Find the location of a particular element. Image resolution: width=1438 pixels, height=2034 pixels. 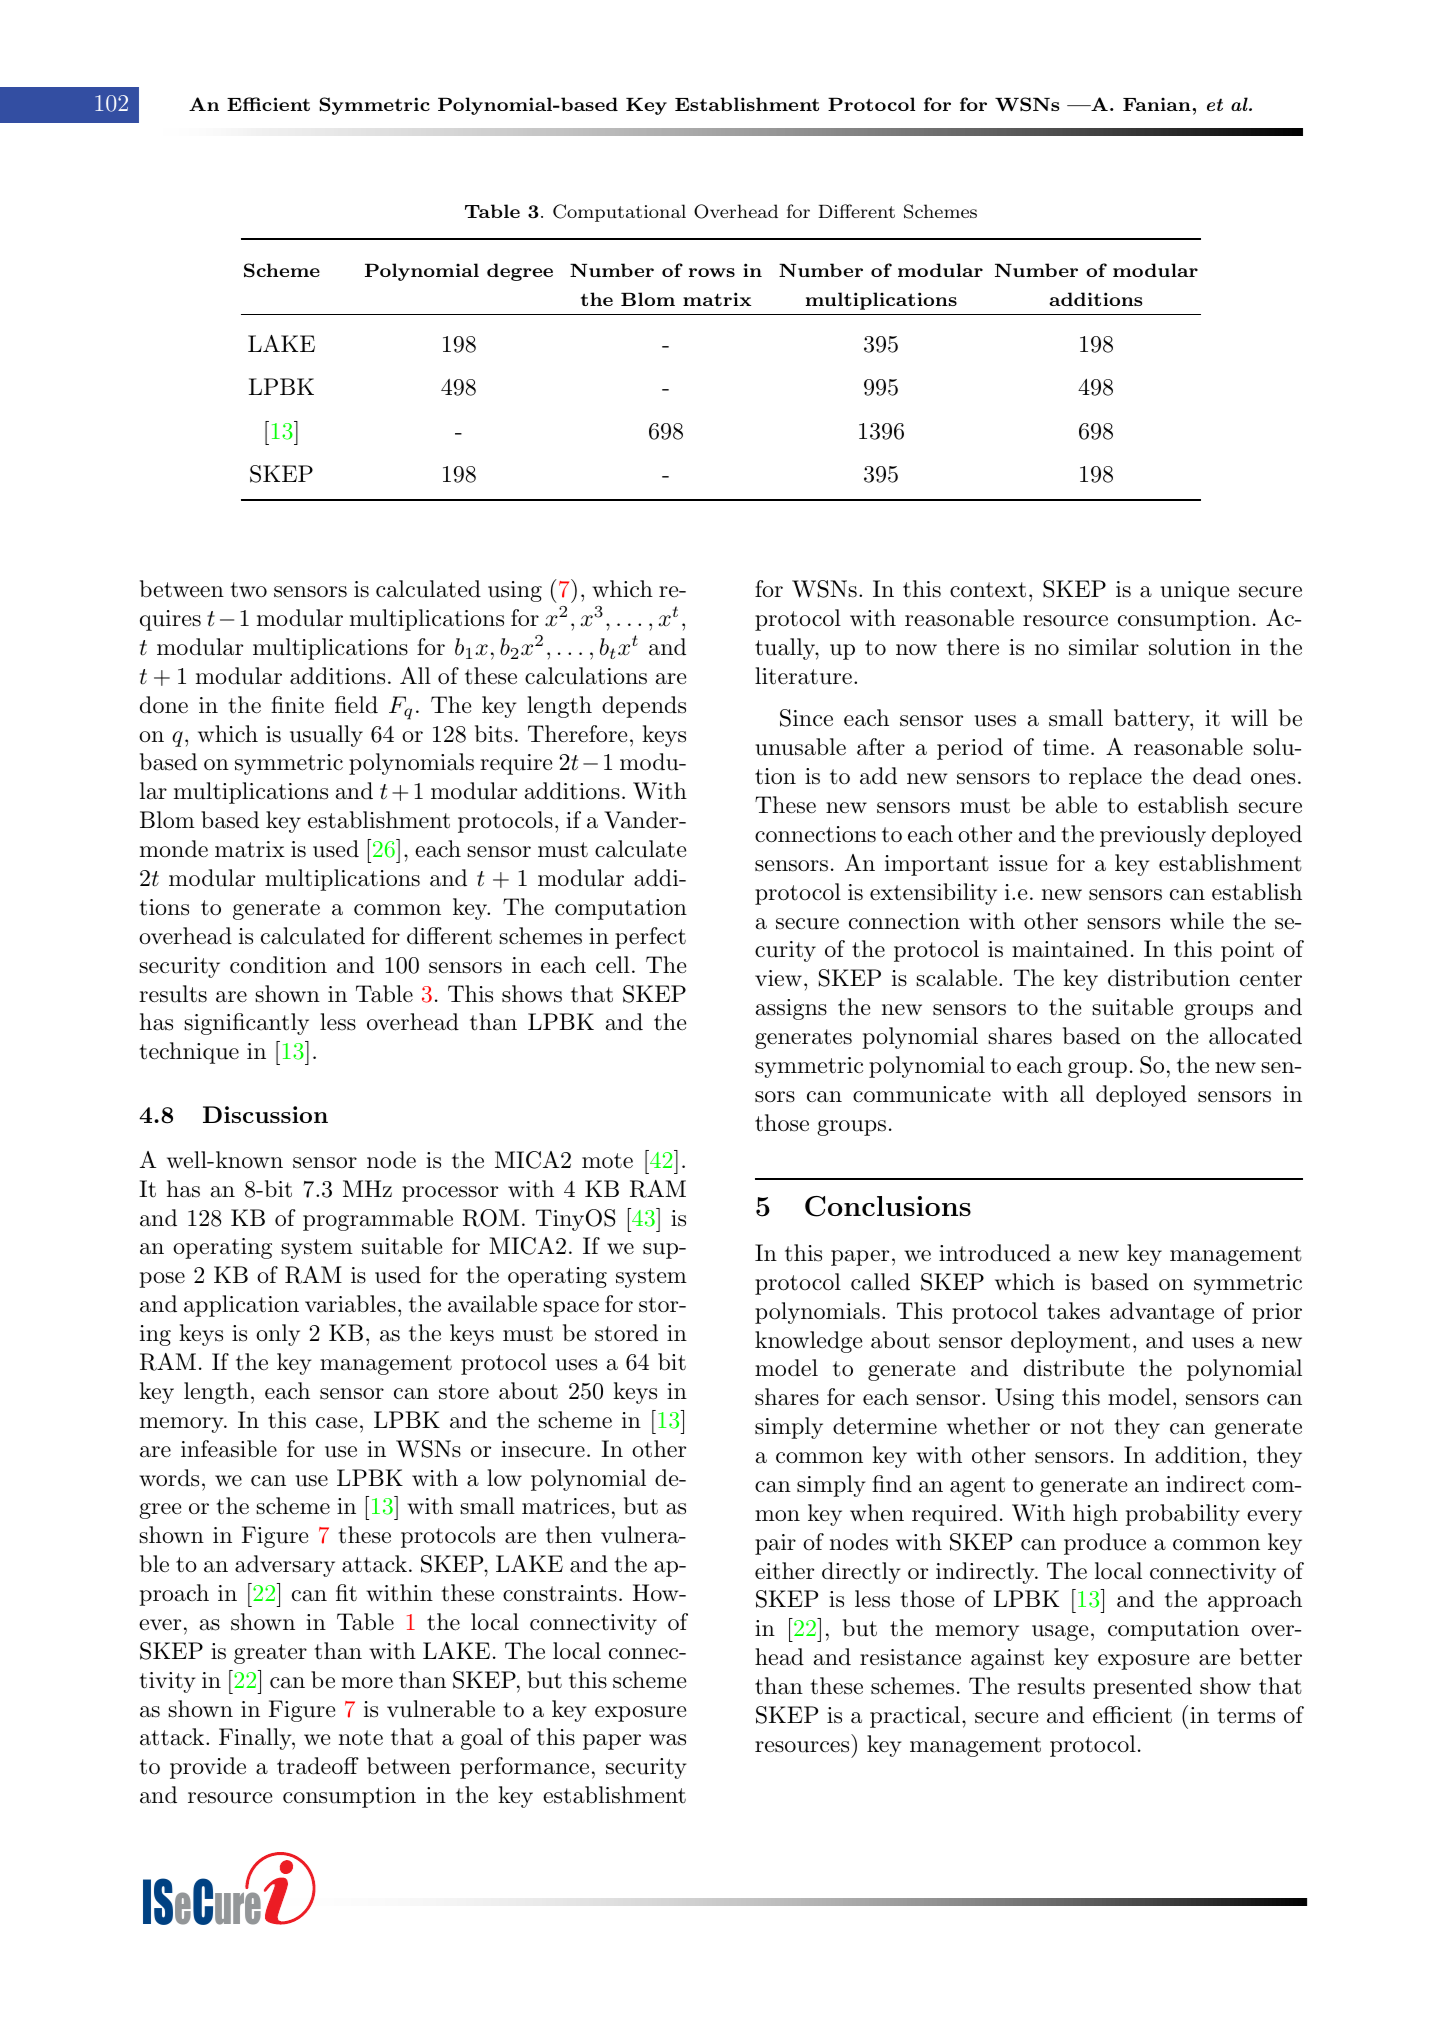

tradeoff is located at coordinates (318, 1766).
